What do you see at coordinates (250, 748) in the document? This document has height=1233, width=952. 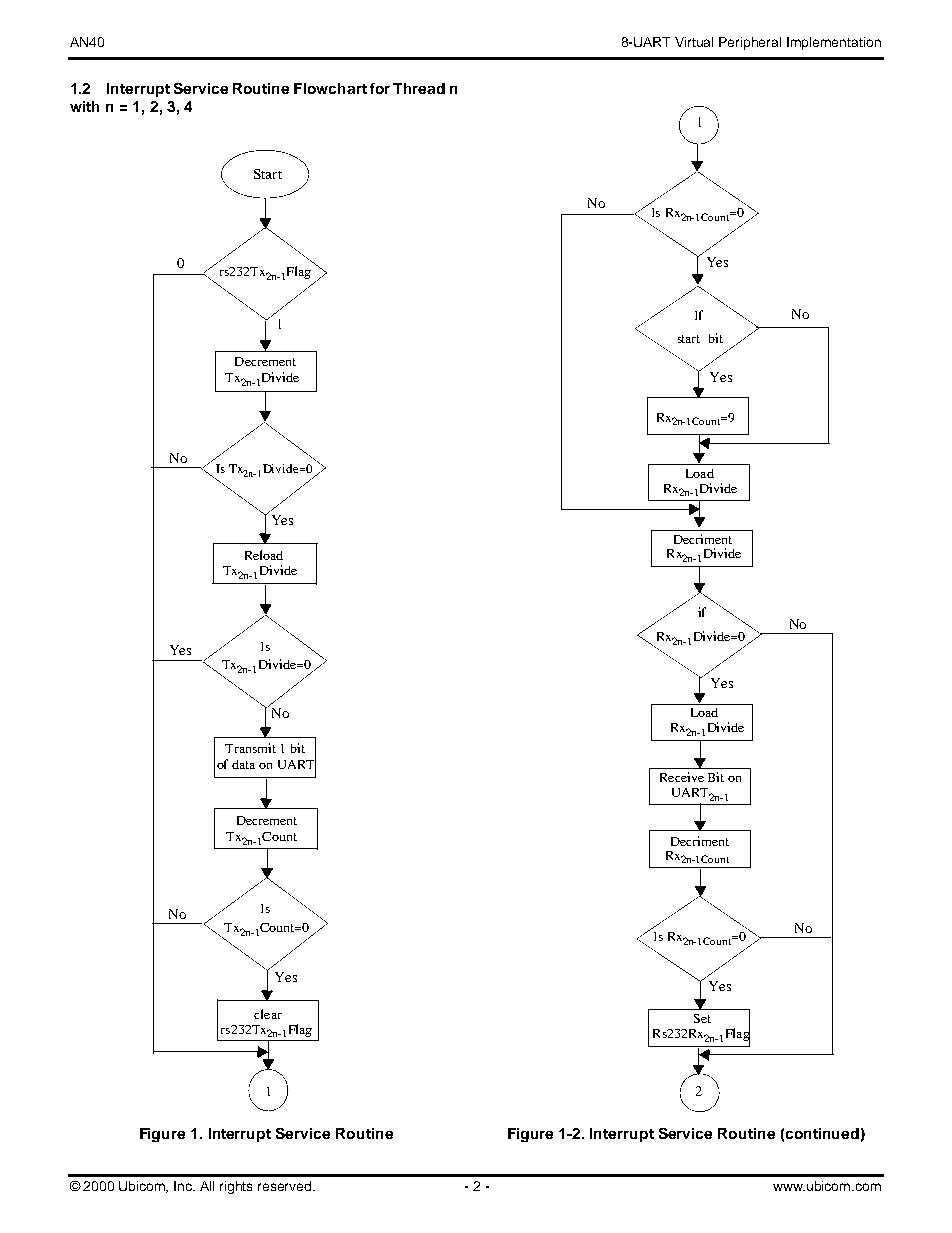 I see `Transmit` at bounding box center [250, 748].
